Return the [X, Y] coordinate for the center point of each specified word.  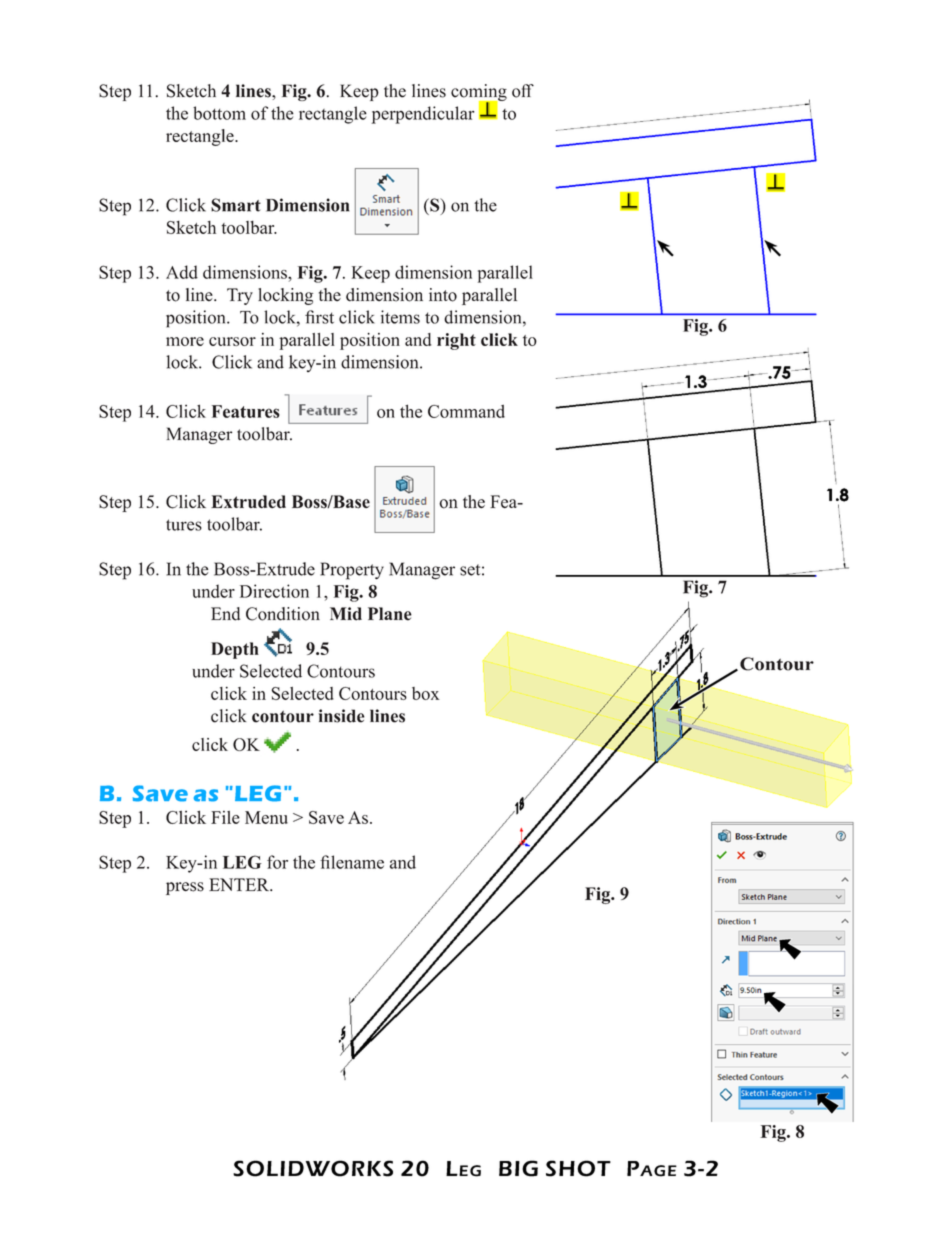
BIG [518, 1168]
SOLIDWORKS [313, 1168]
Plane [390, 614]
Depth [235, 650]
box [426, 693]
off [523, 91]
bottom [219, 113]
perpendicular [422, 115]
